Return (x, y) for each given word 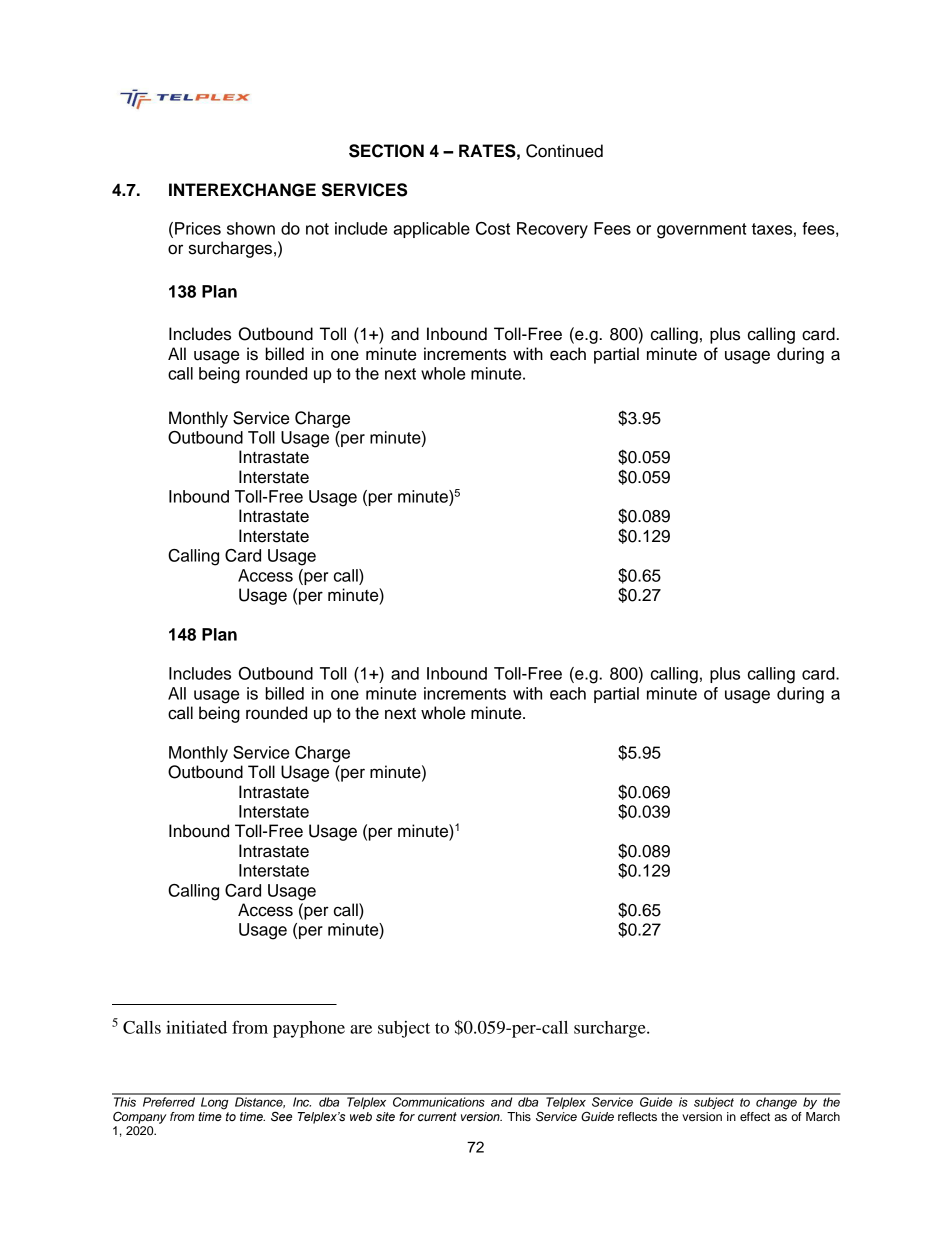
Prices (198, 228)
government (702, 231)
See (281, 1116)
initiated (196, 1027)
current (437, 1116)
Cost (493, 228)
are (361, 1029)
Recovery (552, 230)
